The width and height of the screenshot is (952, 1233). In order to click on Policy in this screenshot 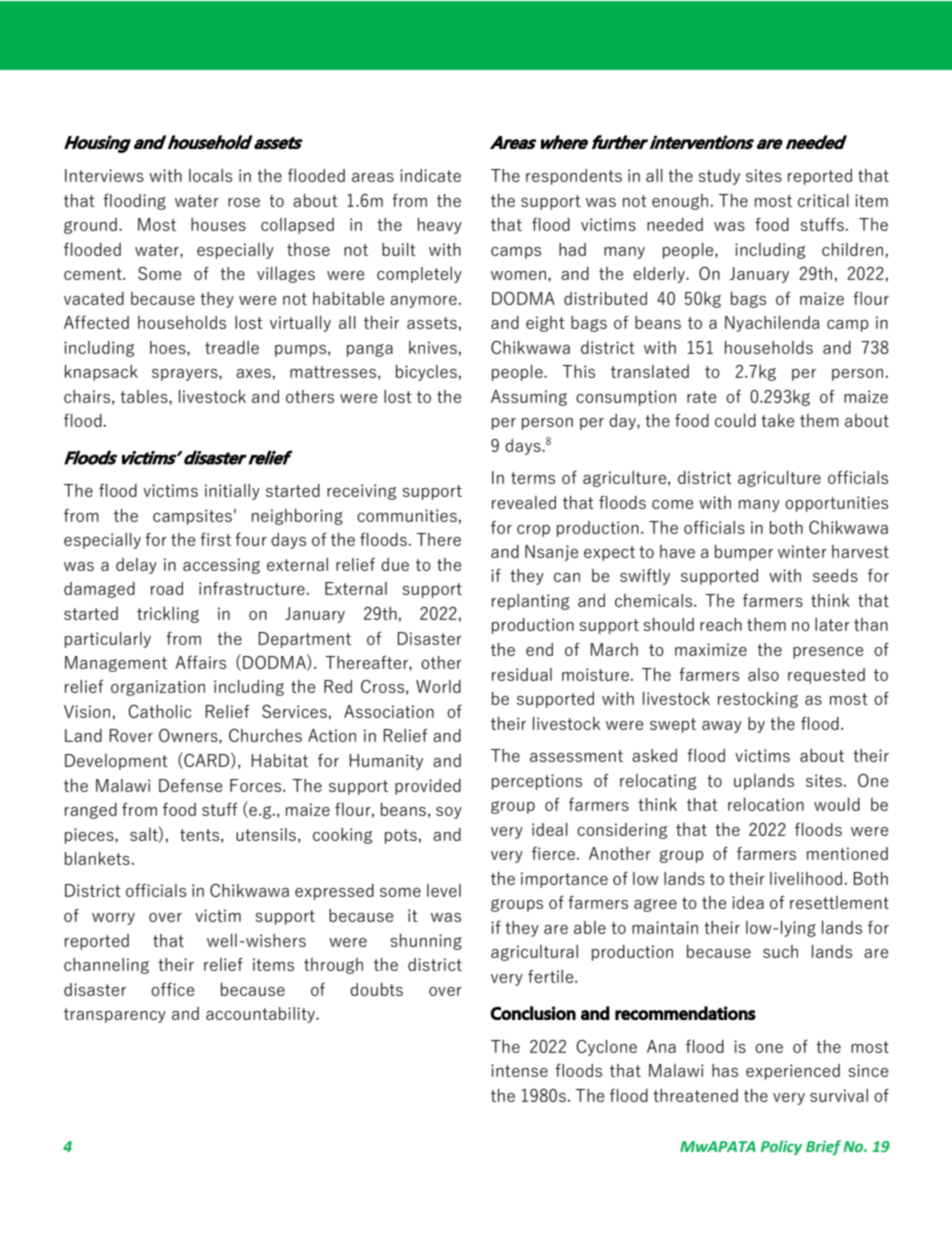, I will do `click(781, 1147)`.
